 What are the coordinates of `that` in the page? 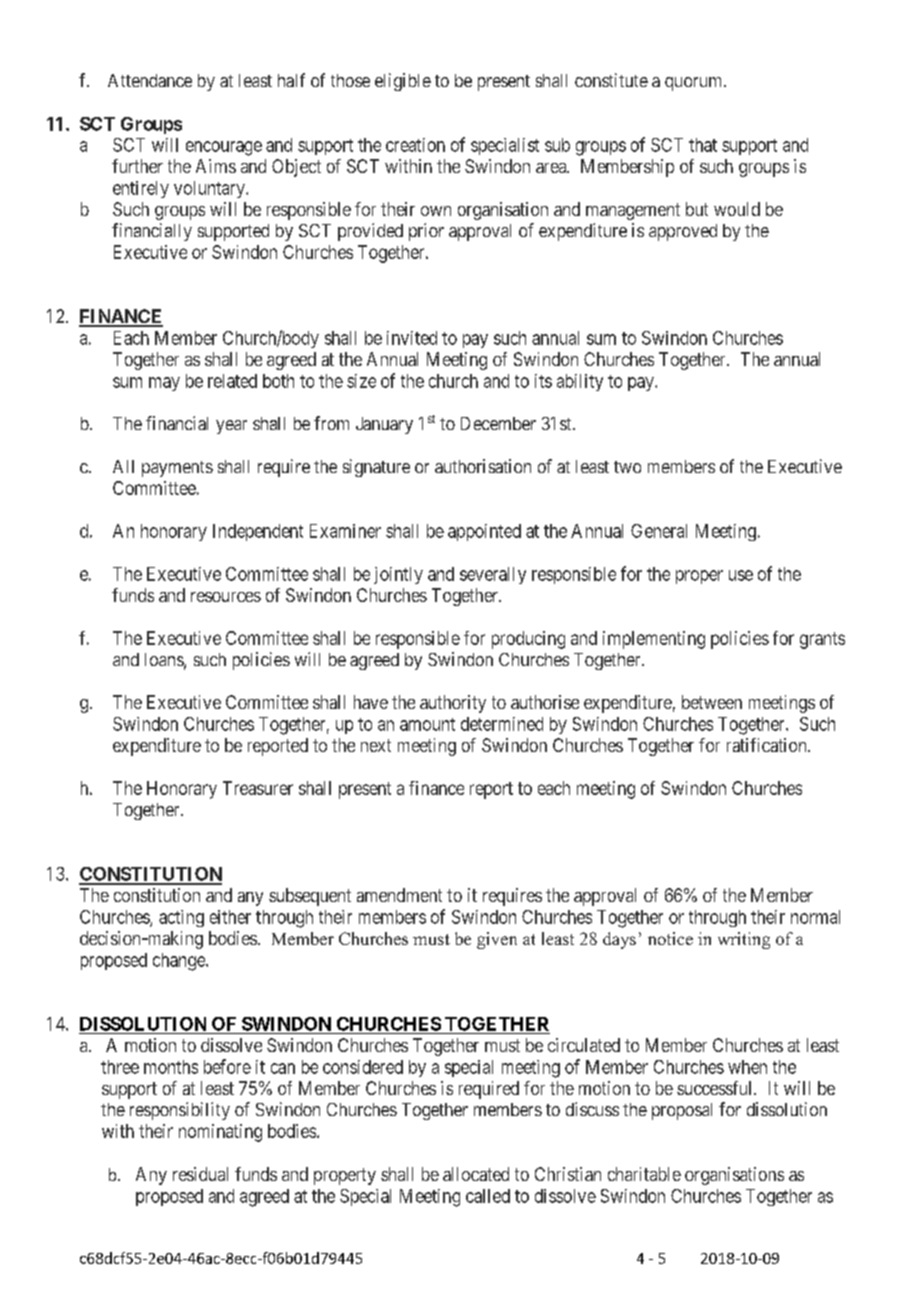 It's located at (703, 145).
